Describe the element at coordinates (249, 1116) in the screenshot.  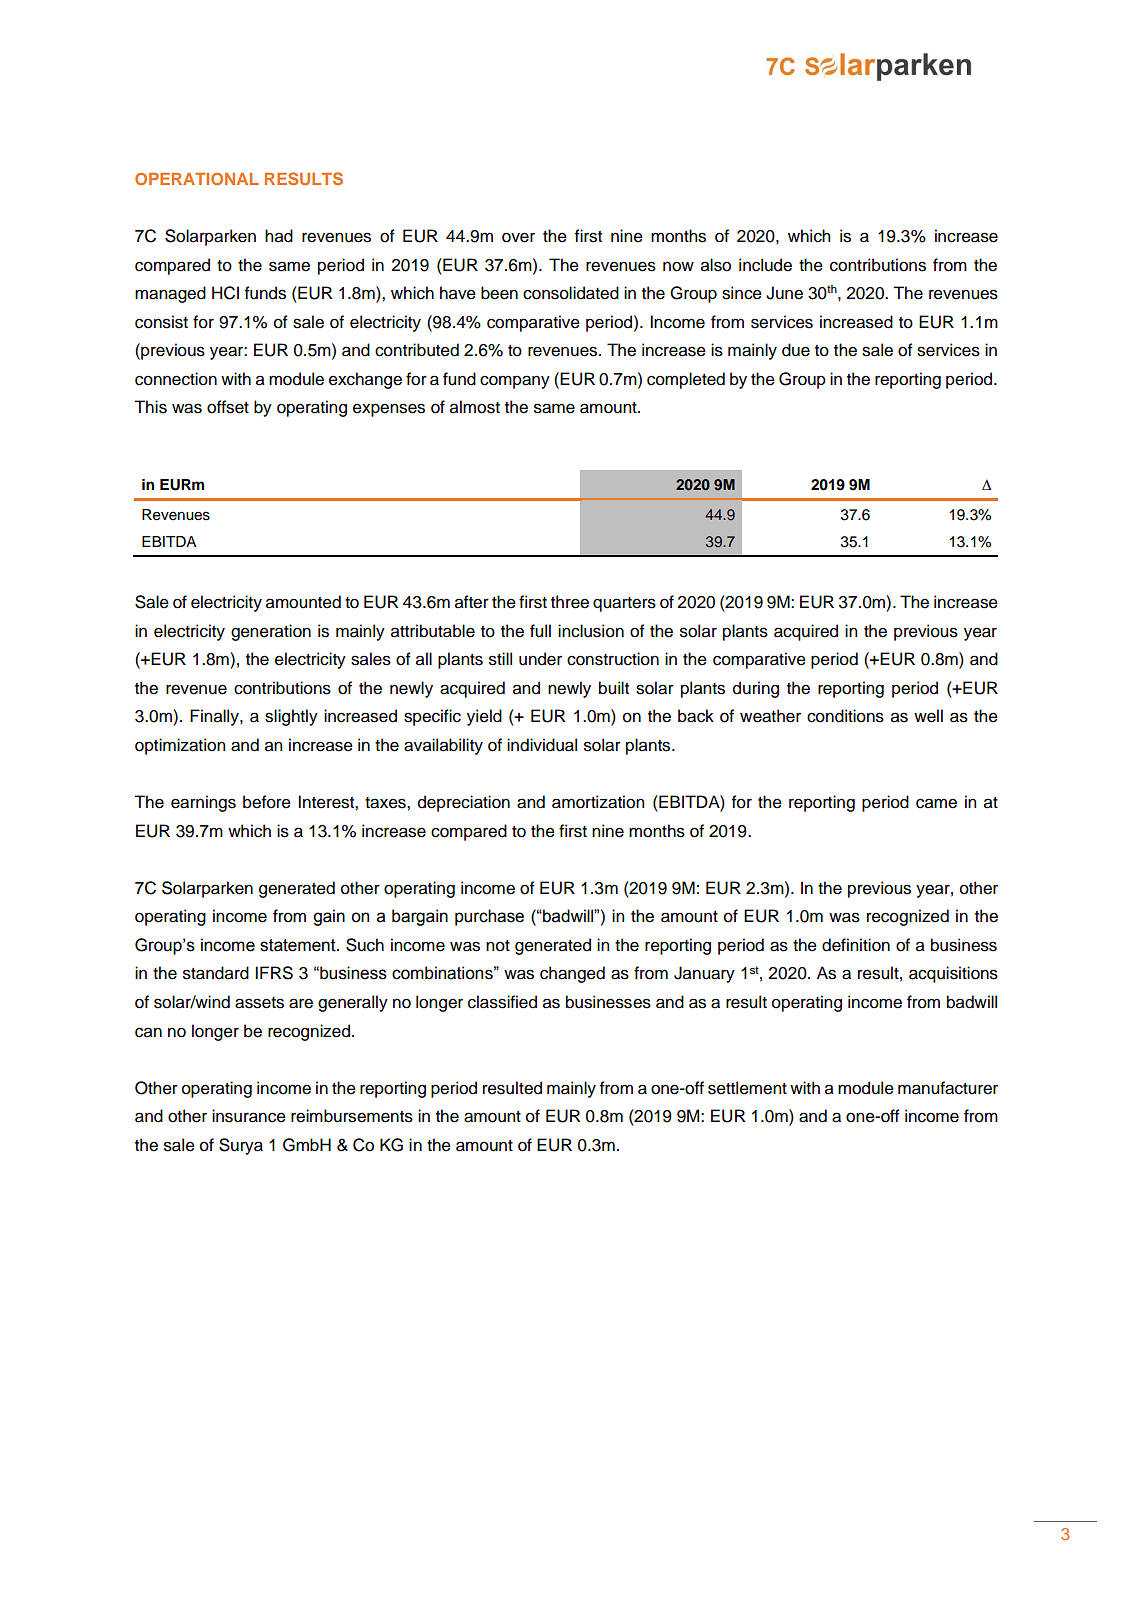
I see `insurance` at that location.
